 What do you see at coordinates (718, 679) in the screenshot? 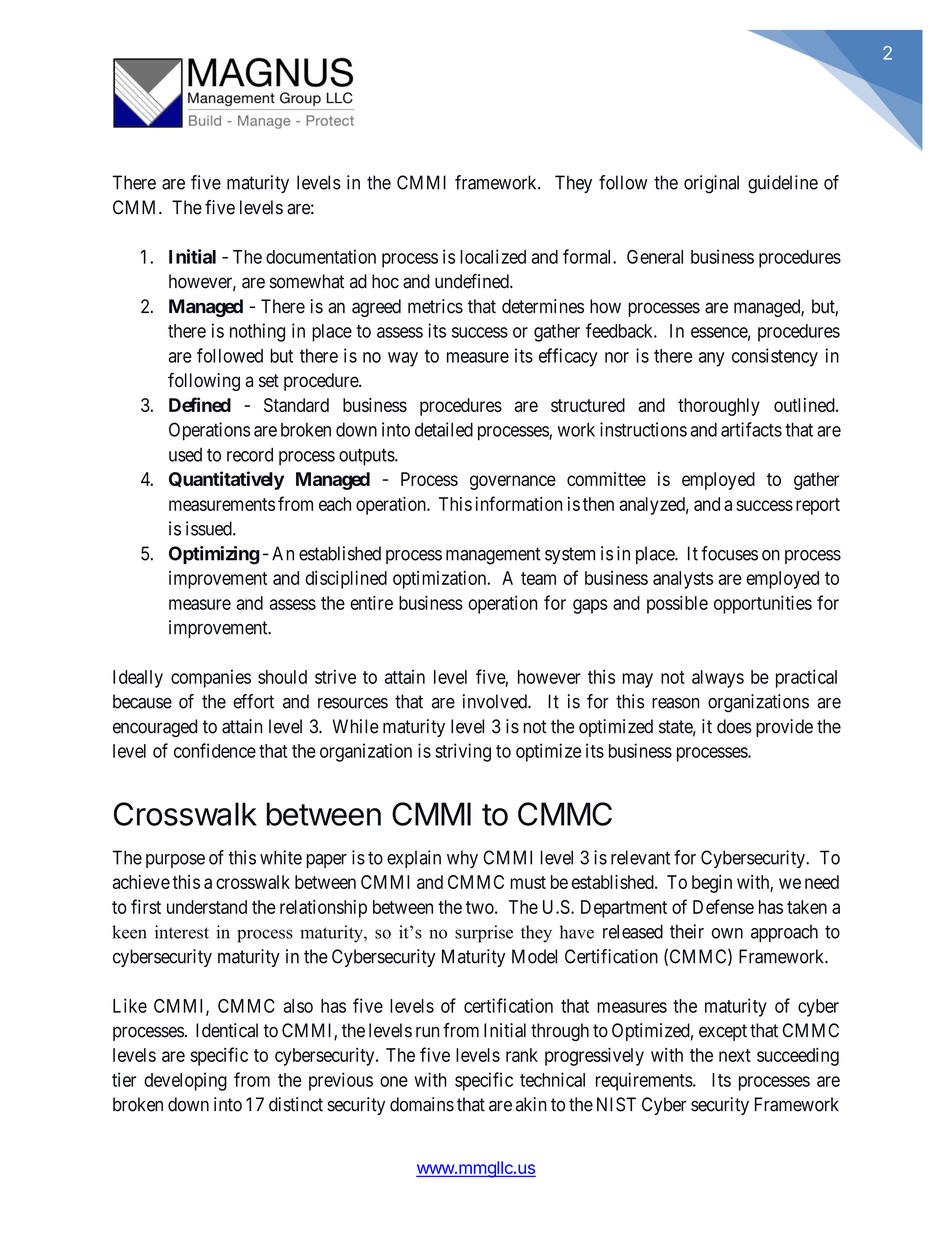
I see `always` at bounding box center [718, 679].
